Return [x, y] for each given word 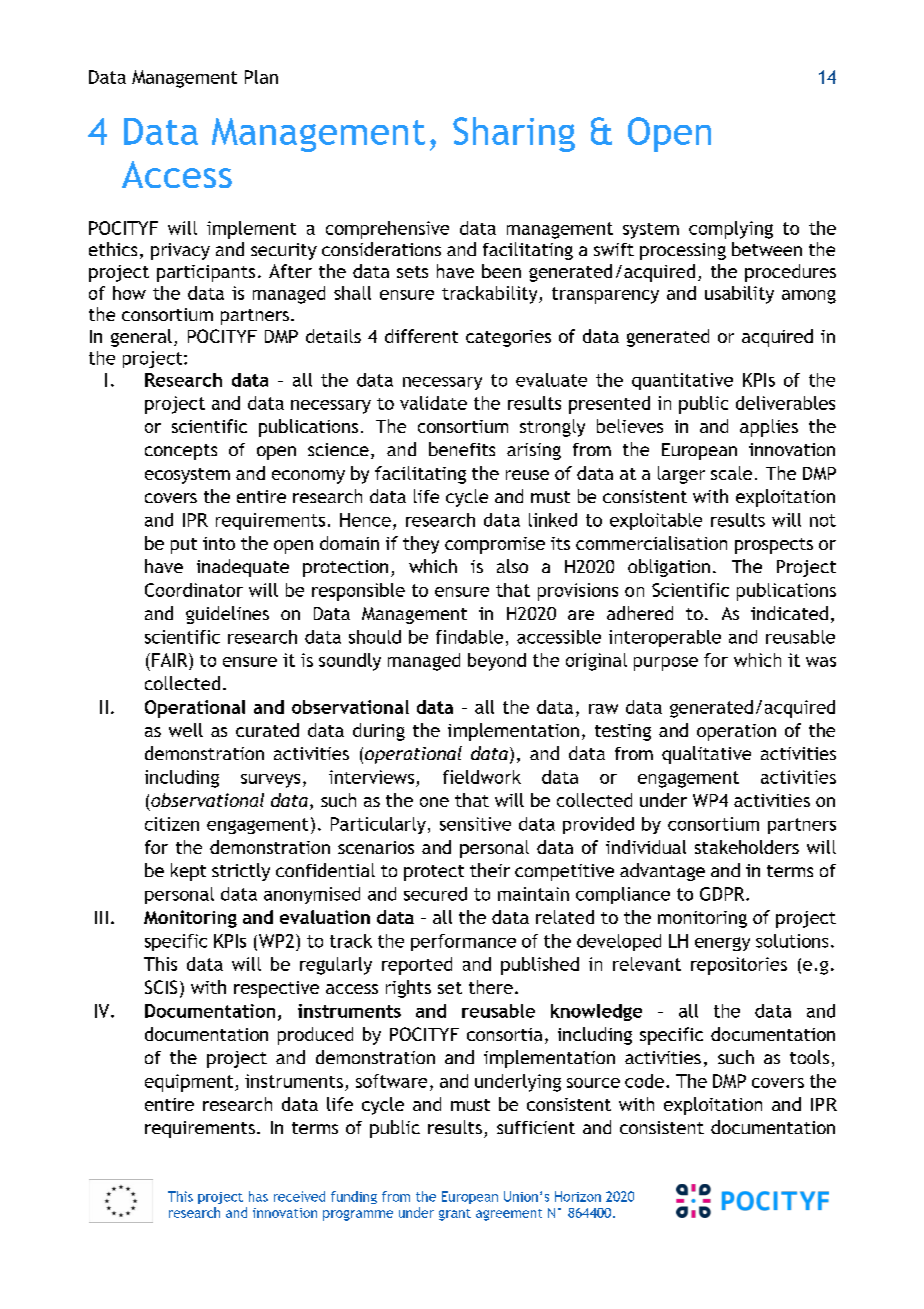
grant [455, 1215]
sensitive [475, 824]
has [258, 1196]
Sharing [514, 134]
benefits [462, 449]
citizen [172, 824]
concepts [181, 452]
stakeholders [747, 847]
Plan [261, 77]
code [644, 1081]
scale [731, 473]
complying [731, 230]
